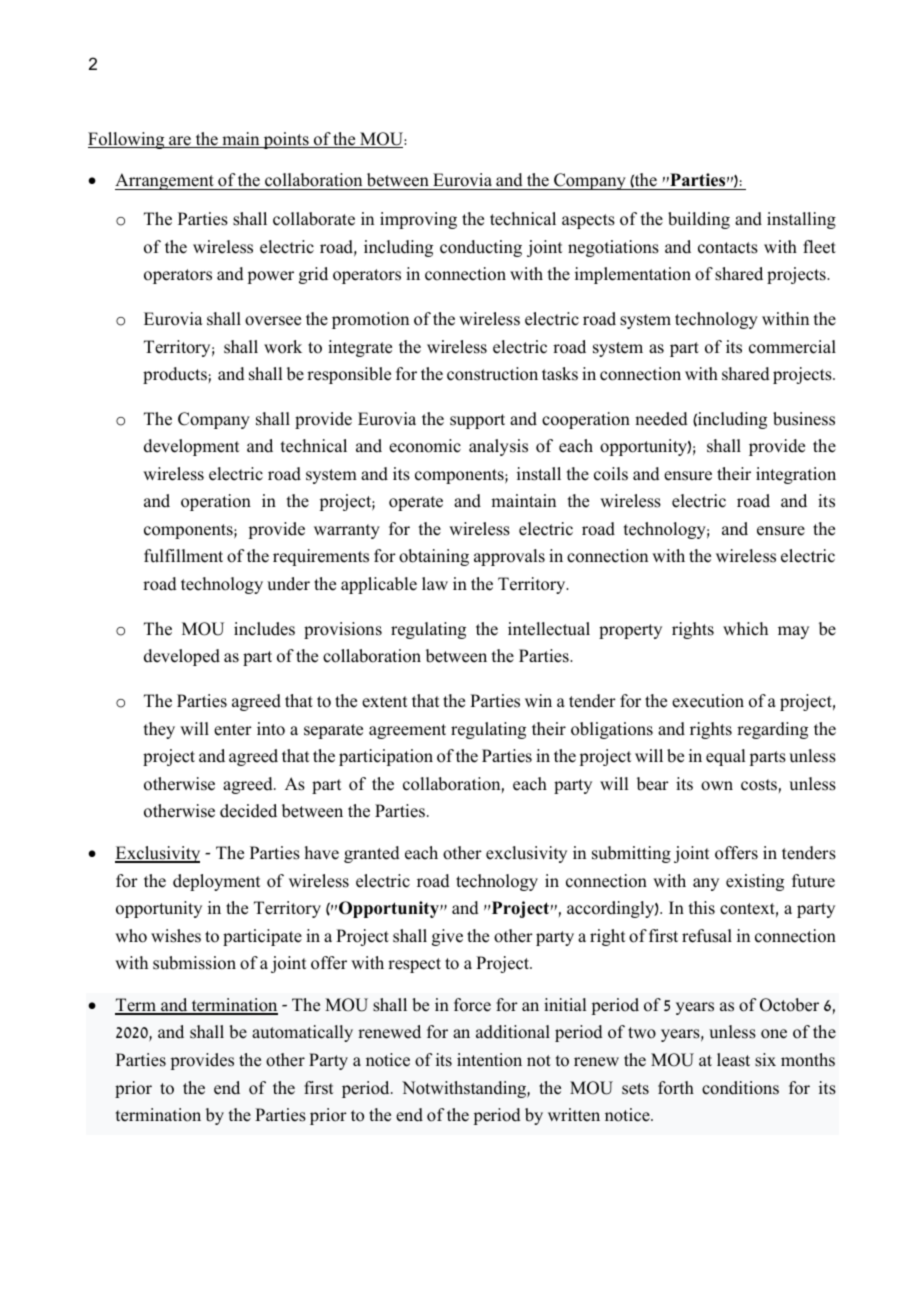 The image size is (924, 1307). What do you see at coordinates (165, 181) in the screenshot?
I see `Arrangement` at bounding box center [165, 181].
